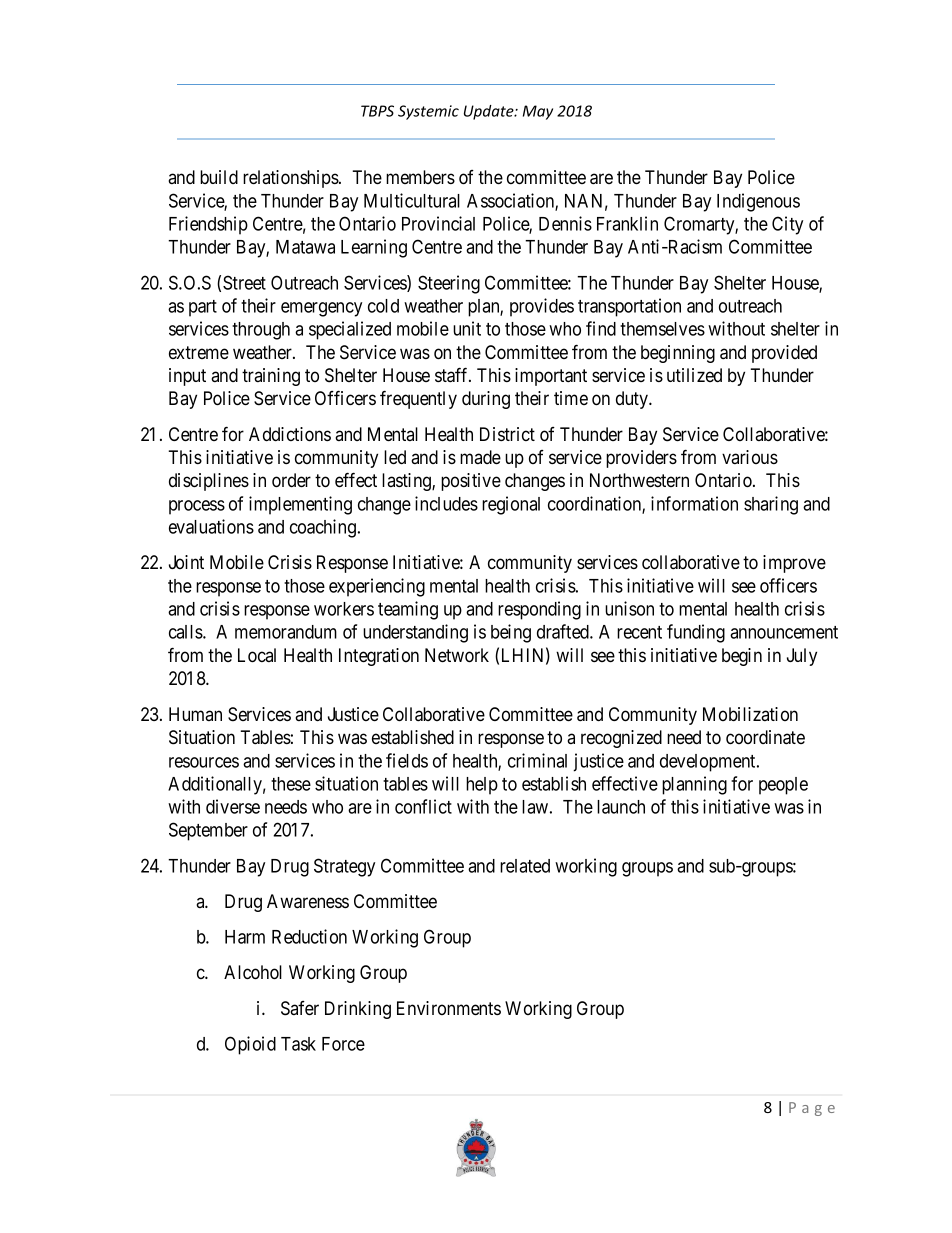 Image resolution: width=952 pixels, height=1233 pixels. I want to click on Environments, so click(449, 1008).
